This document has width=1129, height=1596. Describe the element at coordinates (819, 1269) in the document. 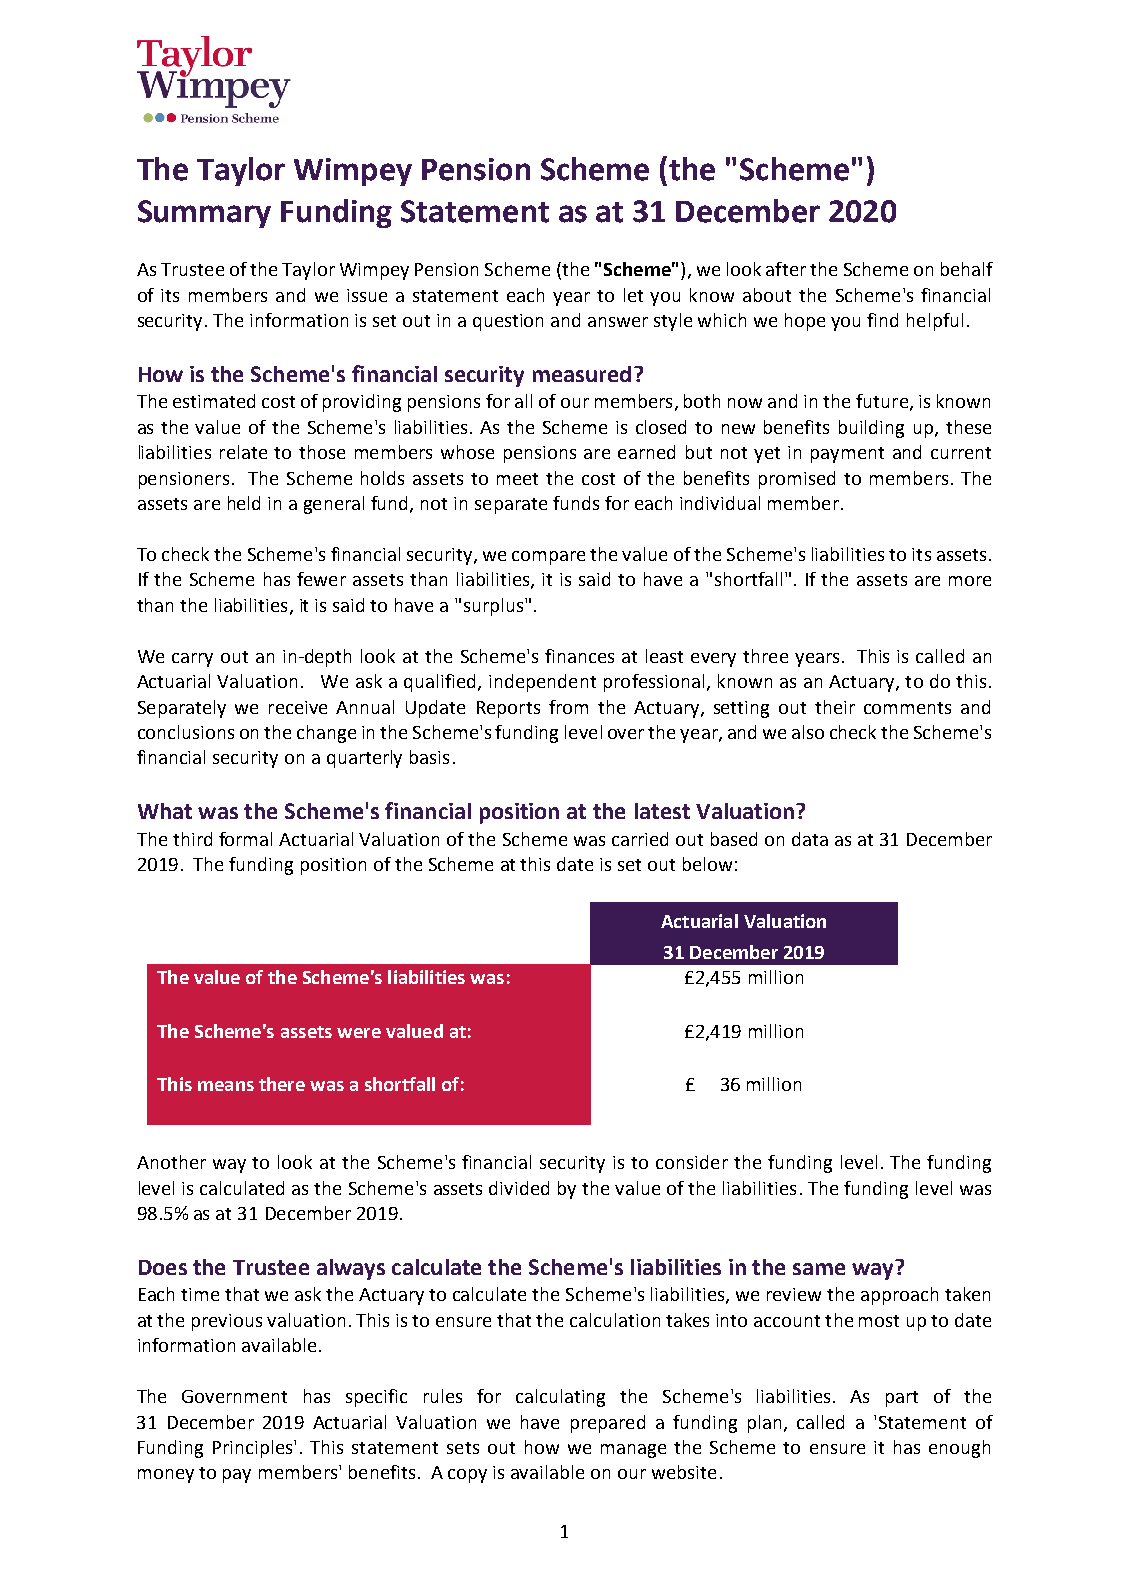

I see `same` at that location.
